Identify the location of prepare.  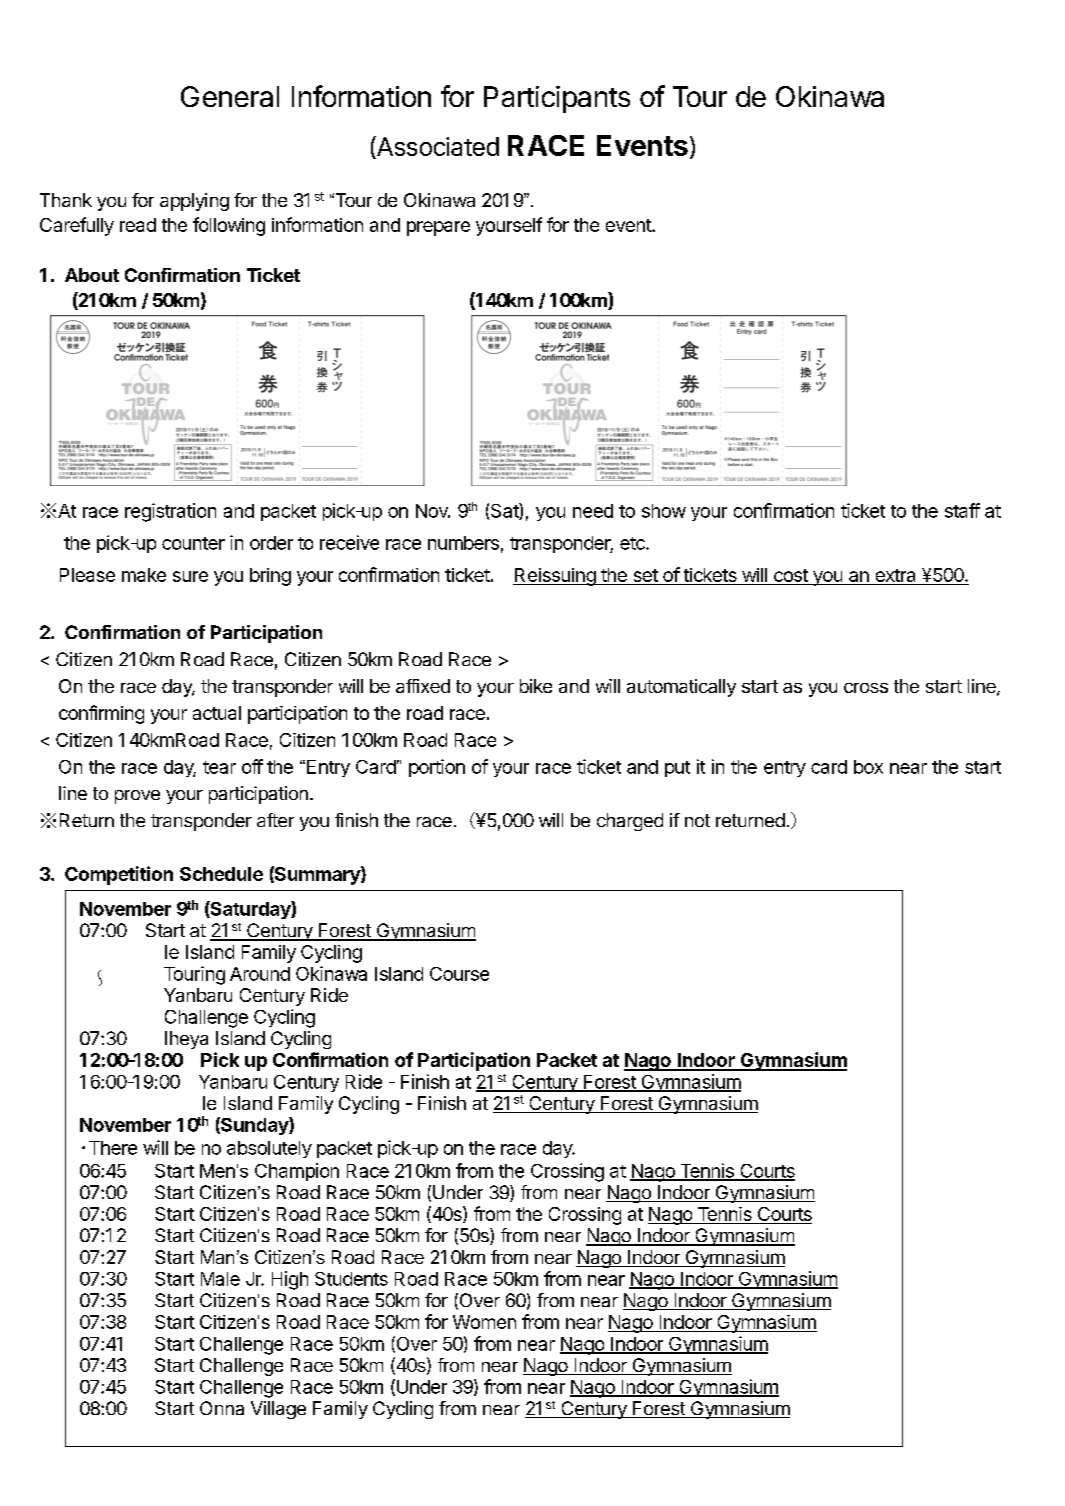
(438, 228).
